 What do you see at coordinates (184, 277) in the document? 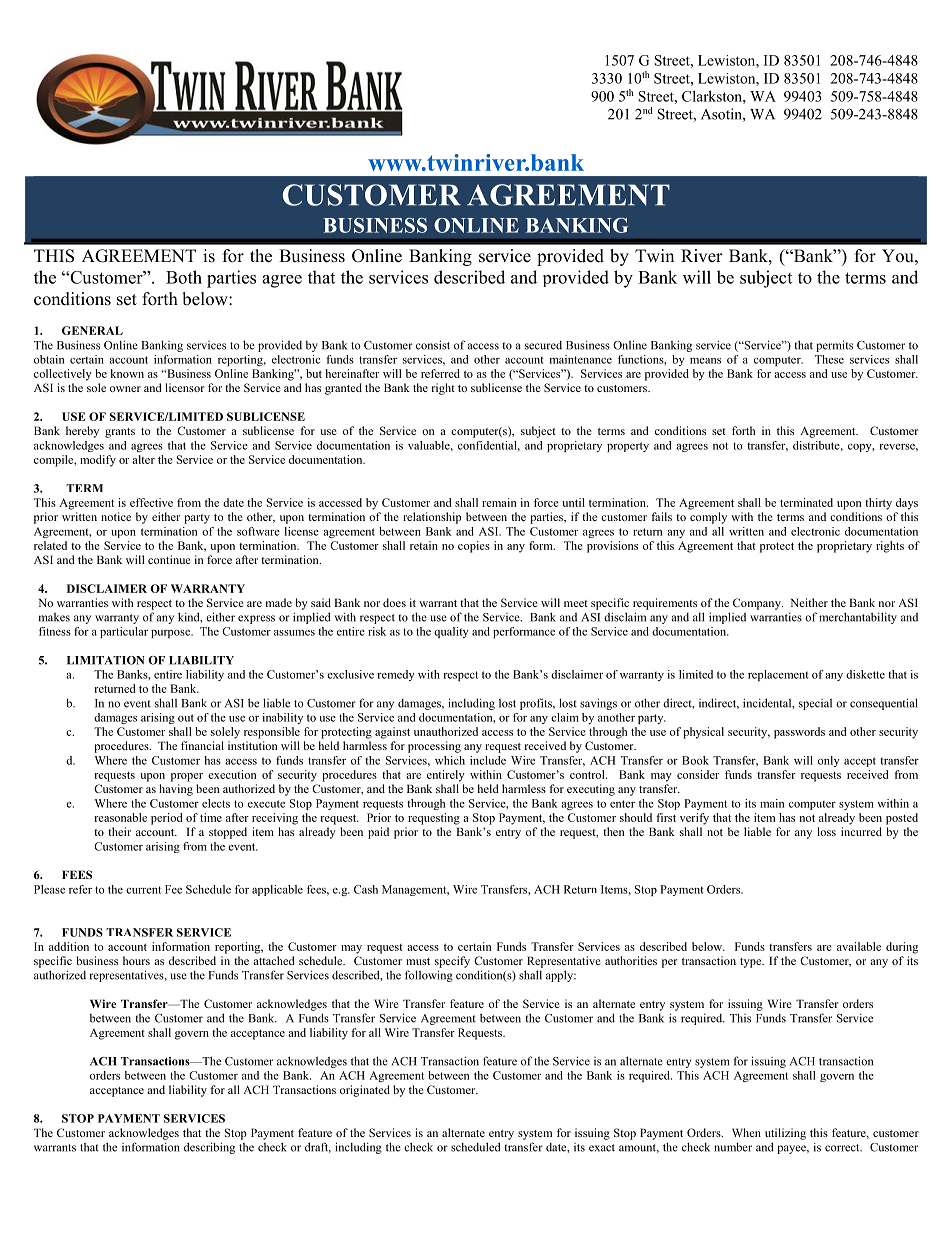
I see `Both` at bounding box center [184, 277].
